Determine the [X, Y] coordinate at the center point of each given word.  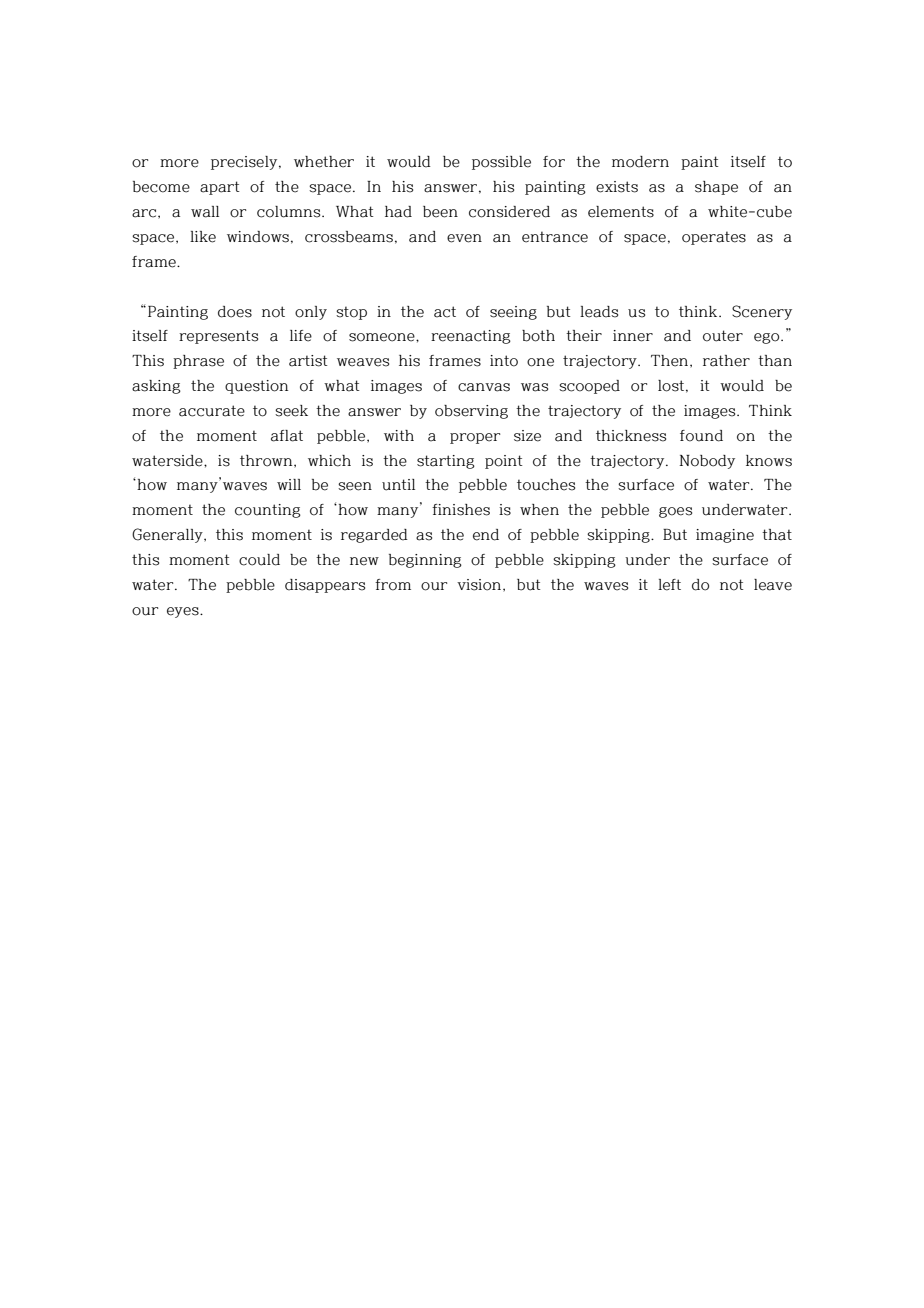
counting [268, 511]
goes [675, 512]
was [534, 387]
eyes [184, 612]
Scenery [762, 312]
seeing [513, 313]
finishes [461, 510]
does [235, 312]
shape [716, 188]
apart [220, 188]
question [256, 387]
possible [501, 163]
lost [671, 386]
